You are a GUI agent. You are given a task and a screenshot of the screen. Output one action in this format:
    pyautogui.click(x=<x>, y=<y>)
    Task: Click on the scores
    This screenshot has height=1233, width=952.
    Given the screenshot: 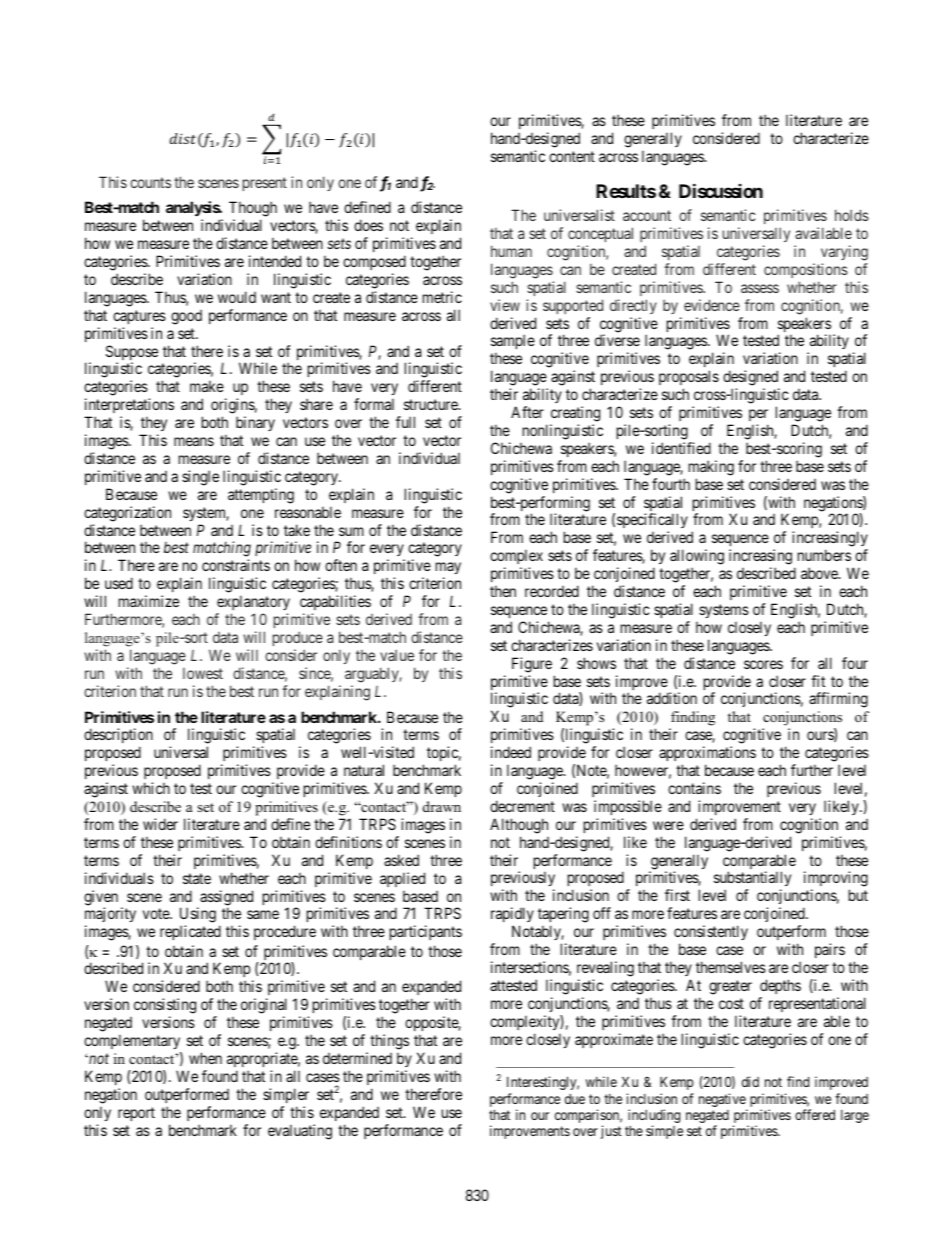 What is the action you would take?
    pyautogui.click(x=763, y=664)
